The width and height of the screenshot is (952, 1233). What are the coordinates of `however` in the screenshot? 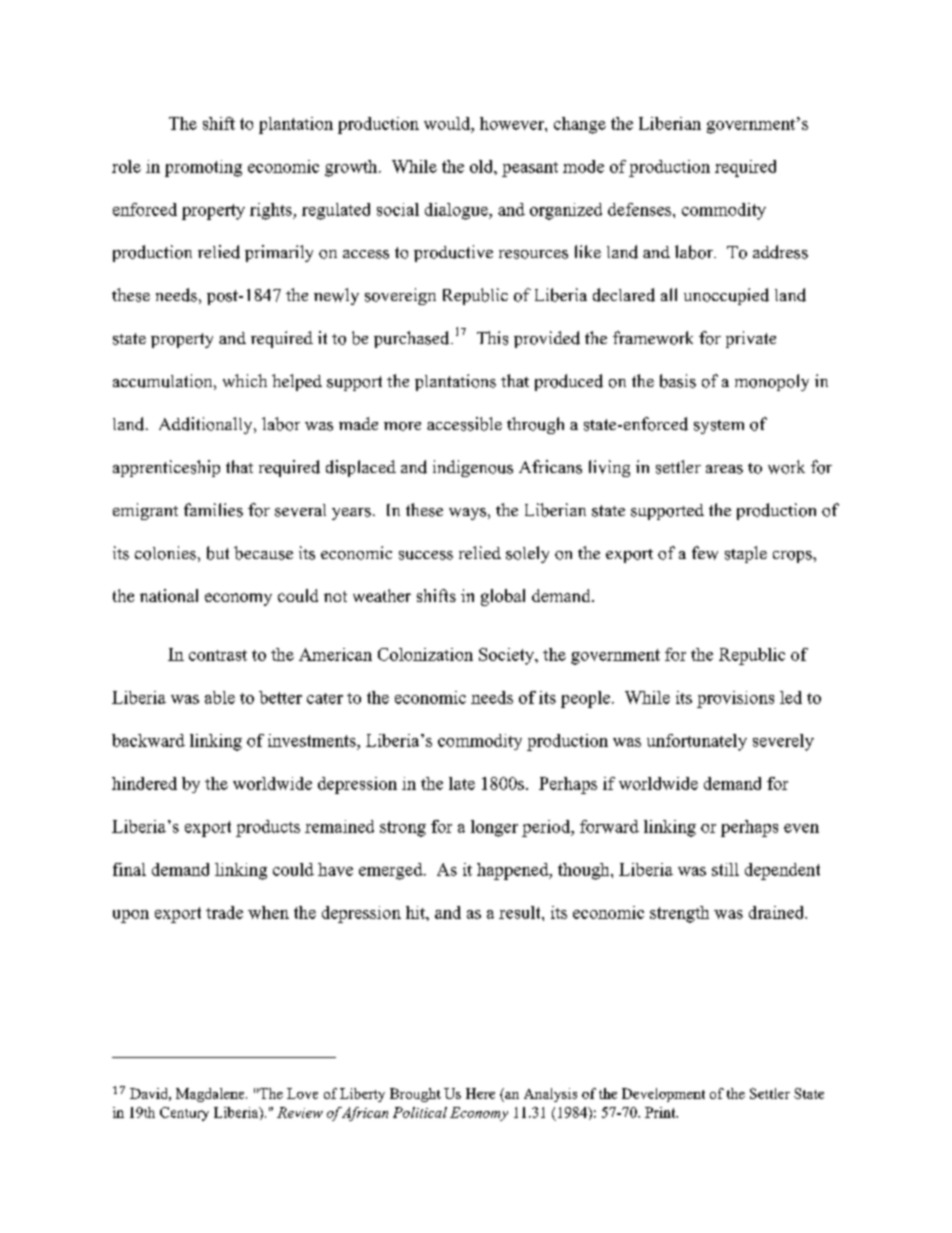 It's located at (513, 123).
